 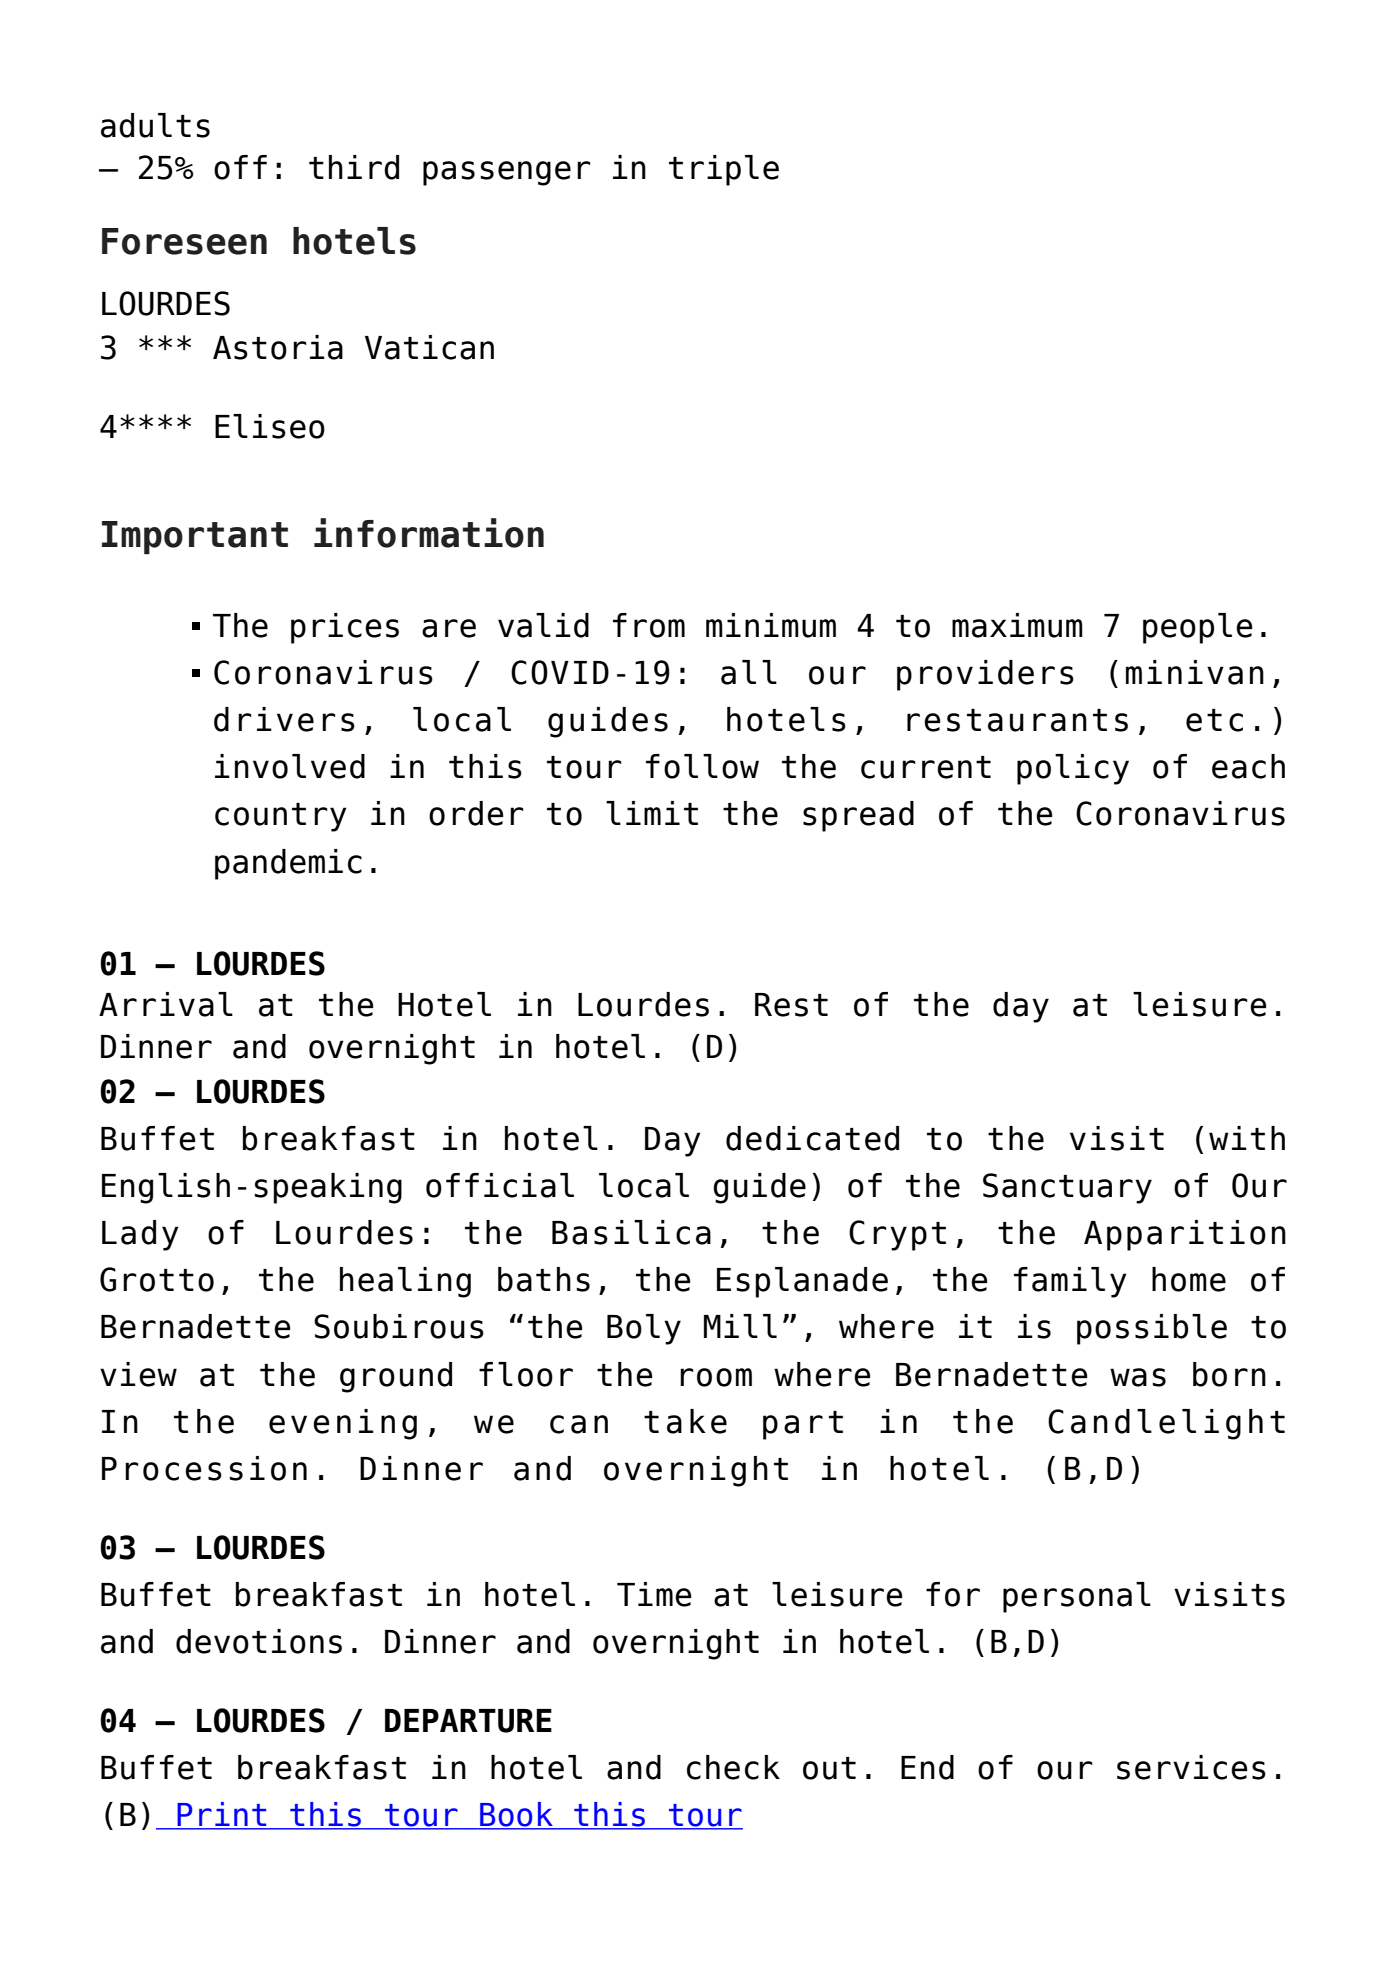 I want to click on Important, so click(x=195, y=538).
